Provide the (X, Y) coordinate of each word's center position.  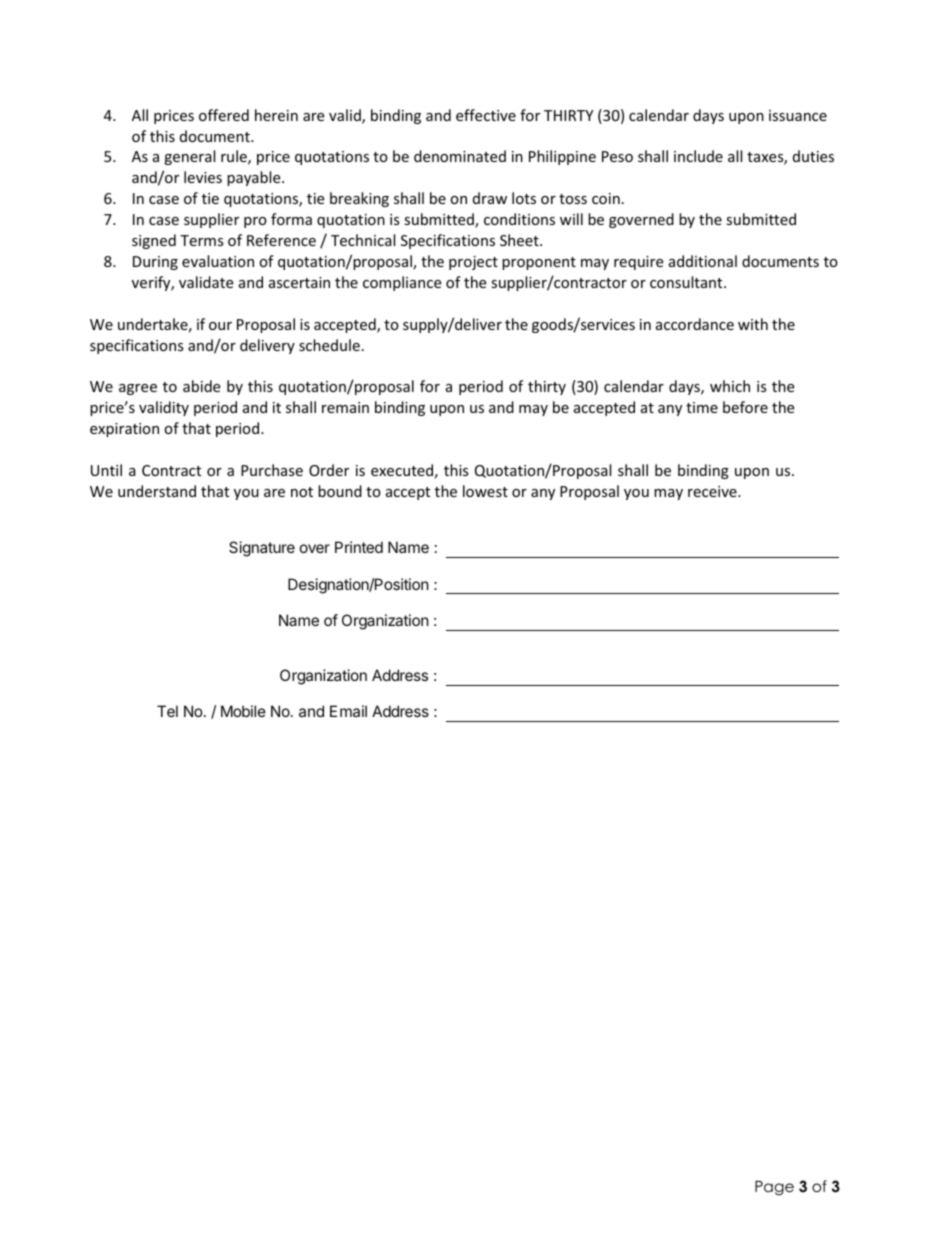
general (189, 157)
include (698, 156)
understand (157, 491)
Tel (167, 711)
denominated (460, 156)
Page (774, 1188)
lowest (485, 491)
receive (713, 491)
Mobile (243, 711)
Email (348, 711)
